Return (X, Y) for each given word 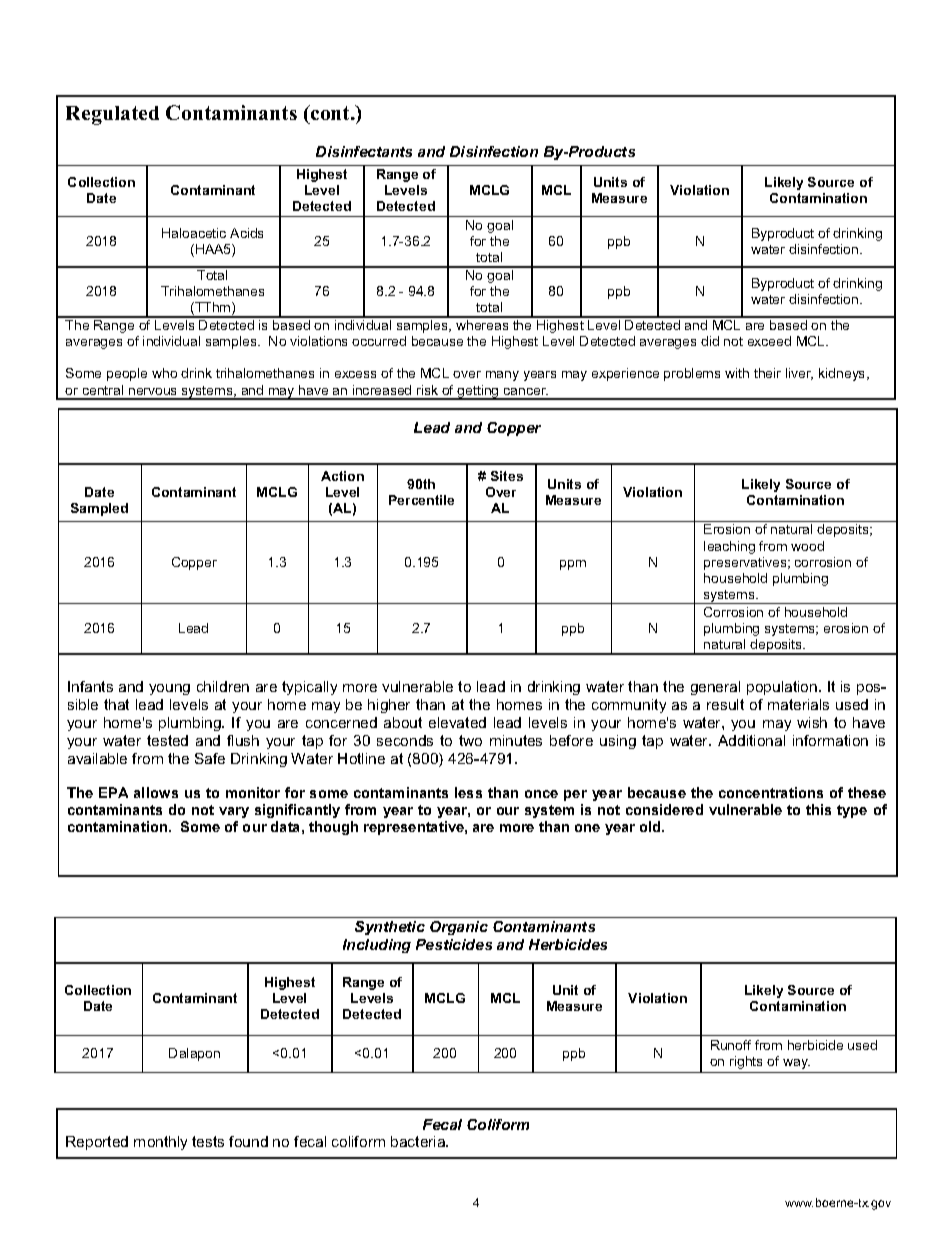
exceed (769, 341)
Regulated (112, 115)
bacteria (419, 1141)
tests (208, 1141)
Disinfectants (364, 151)
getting (478, 392)
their (767, 373)
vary (234, 812)
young (169, 689)
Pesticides (454, 944)
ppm (573, 565)
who (164, 373)
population (783, 688)
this (818, 809)
